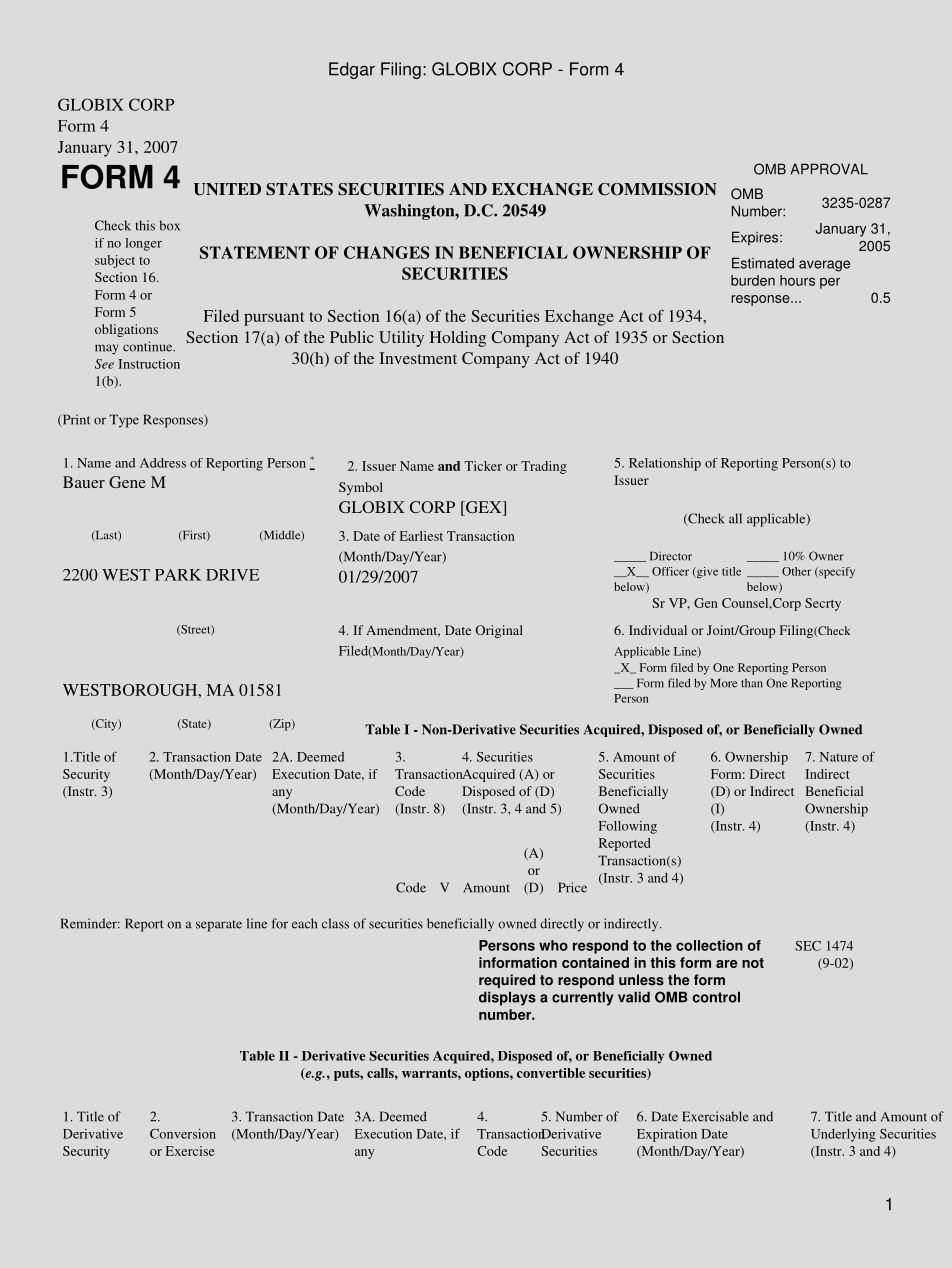 The height and width of the document is (1268, 952). I want to click on separate, so click(219, 926).
